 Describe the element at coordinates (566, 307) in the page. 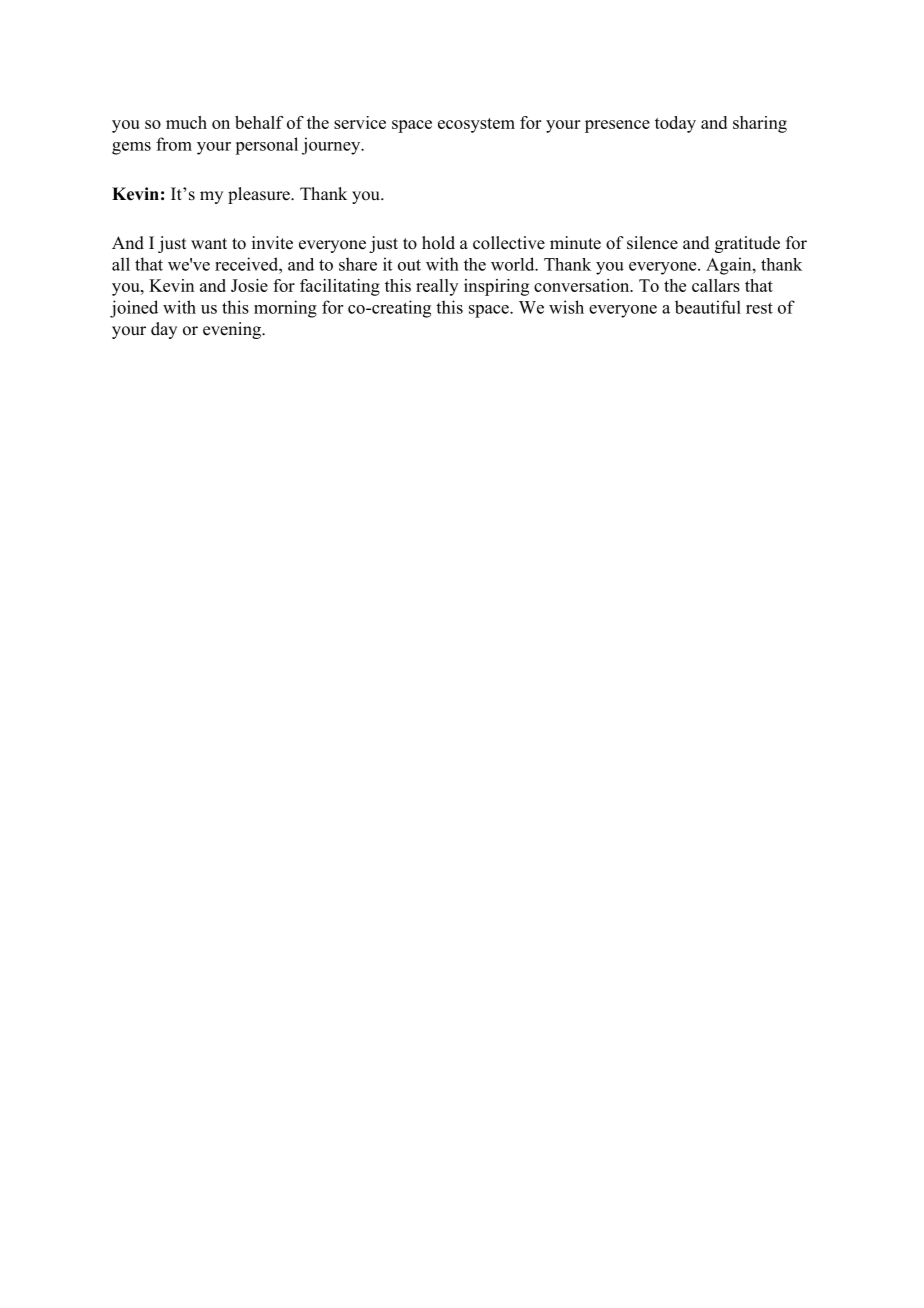

I see `wish` at that location.
